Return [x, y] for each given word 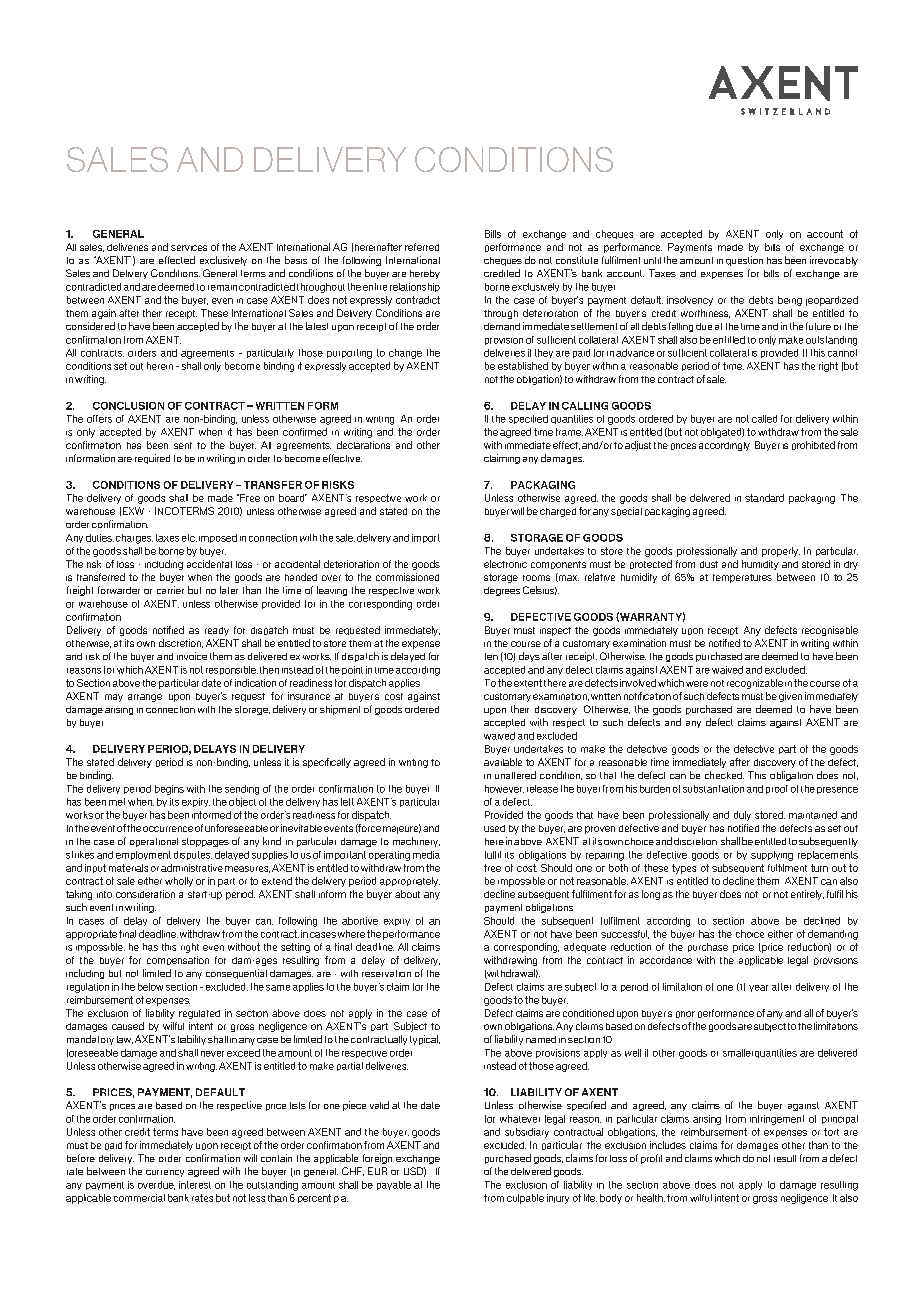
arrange [145, 698]
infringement [777, 1120]
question [744, 261]
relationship [415, 287]
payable [394, 1185]
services [189, 248]
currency [165, 1173]
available [503, 762]
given [790, 697]
